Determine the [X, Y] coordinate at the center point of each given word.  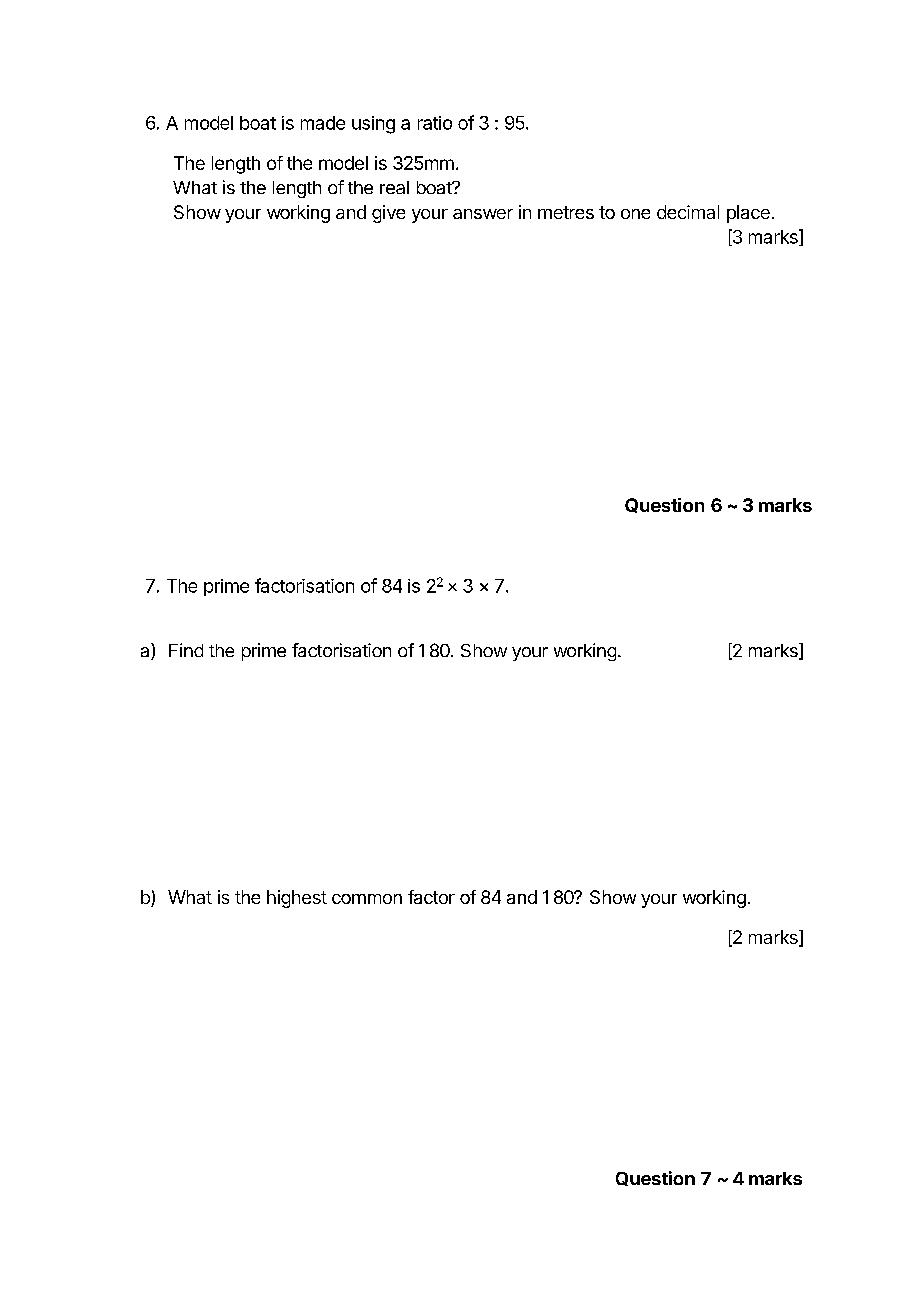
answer [483, 214]
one [635, 214]
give [388, 214]
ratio [435, 123]
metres [566, 212]
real [394, 187]
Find [186, 650]
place [748, 214]
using [373, 125]
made [323, 123]
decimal [688, 212]
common [367, 899]
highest [297, 899]
